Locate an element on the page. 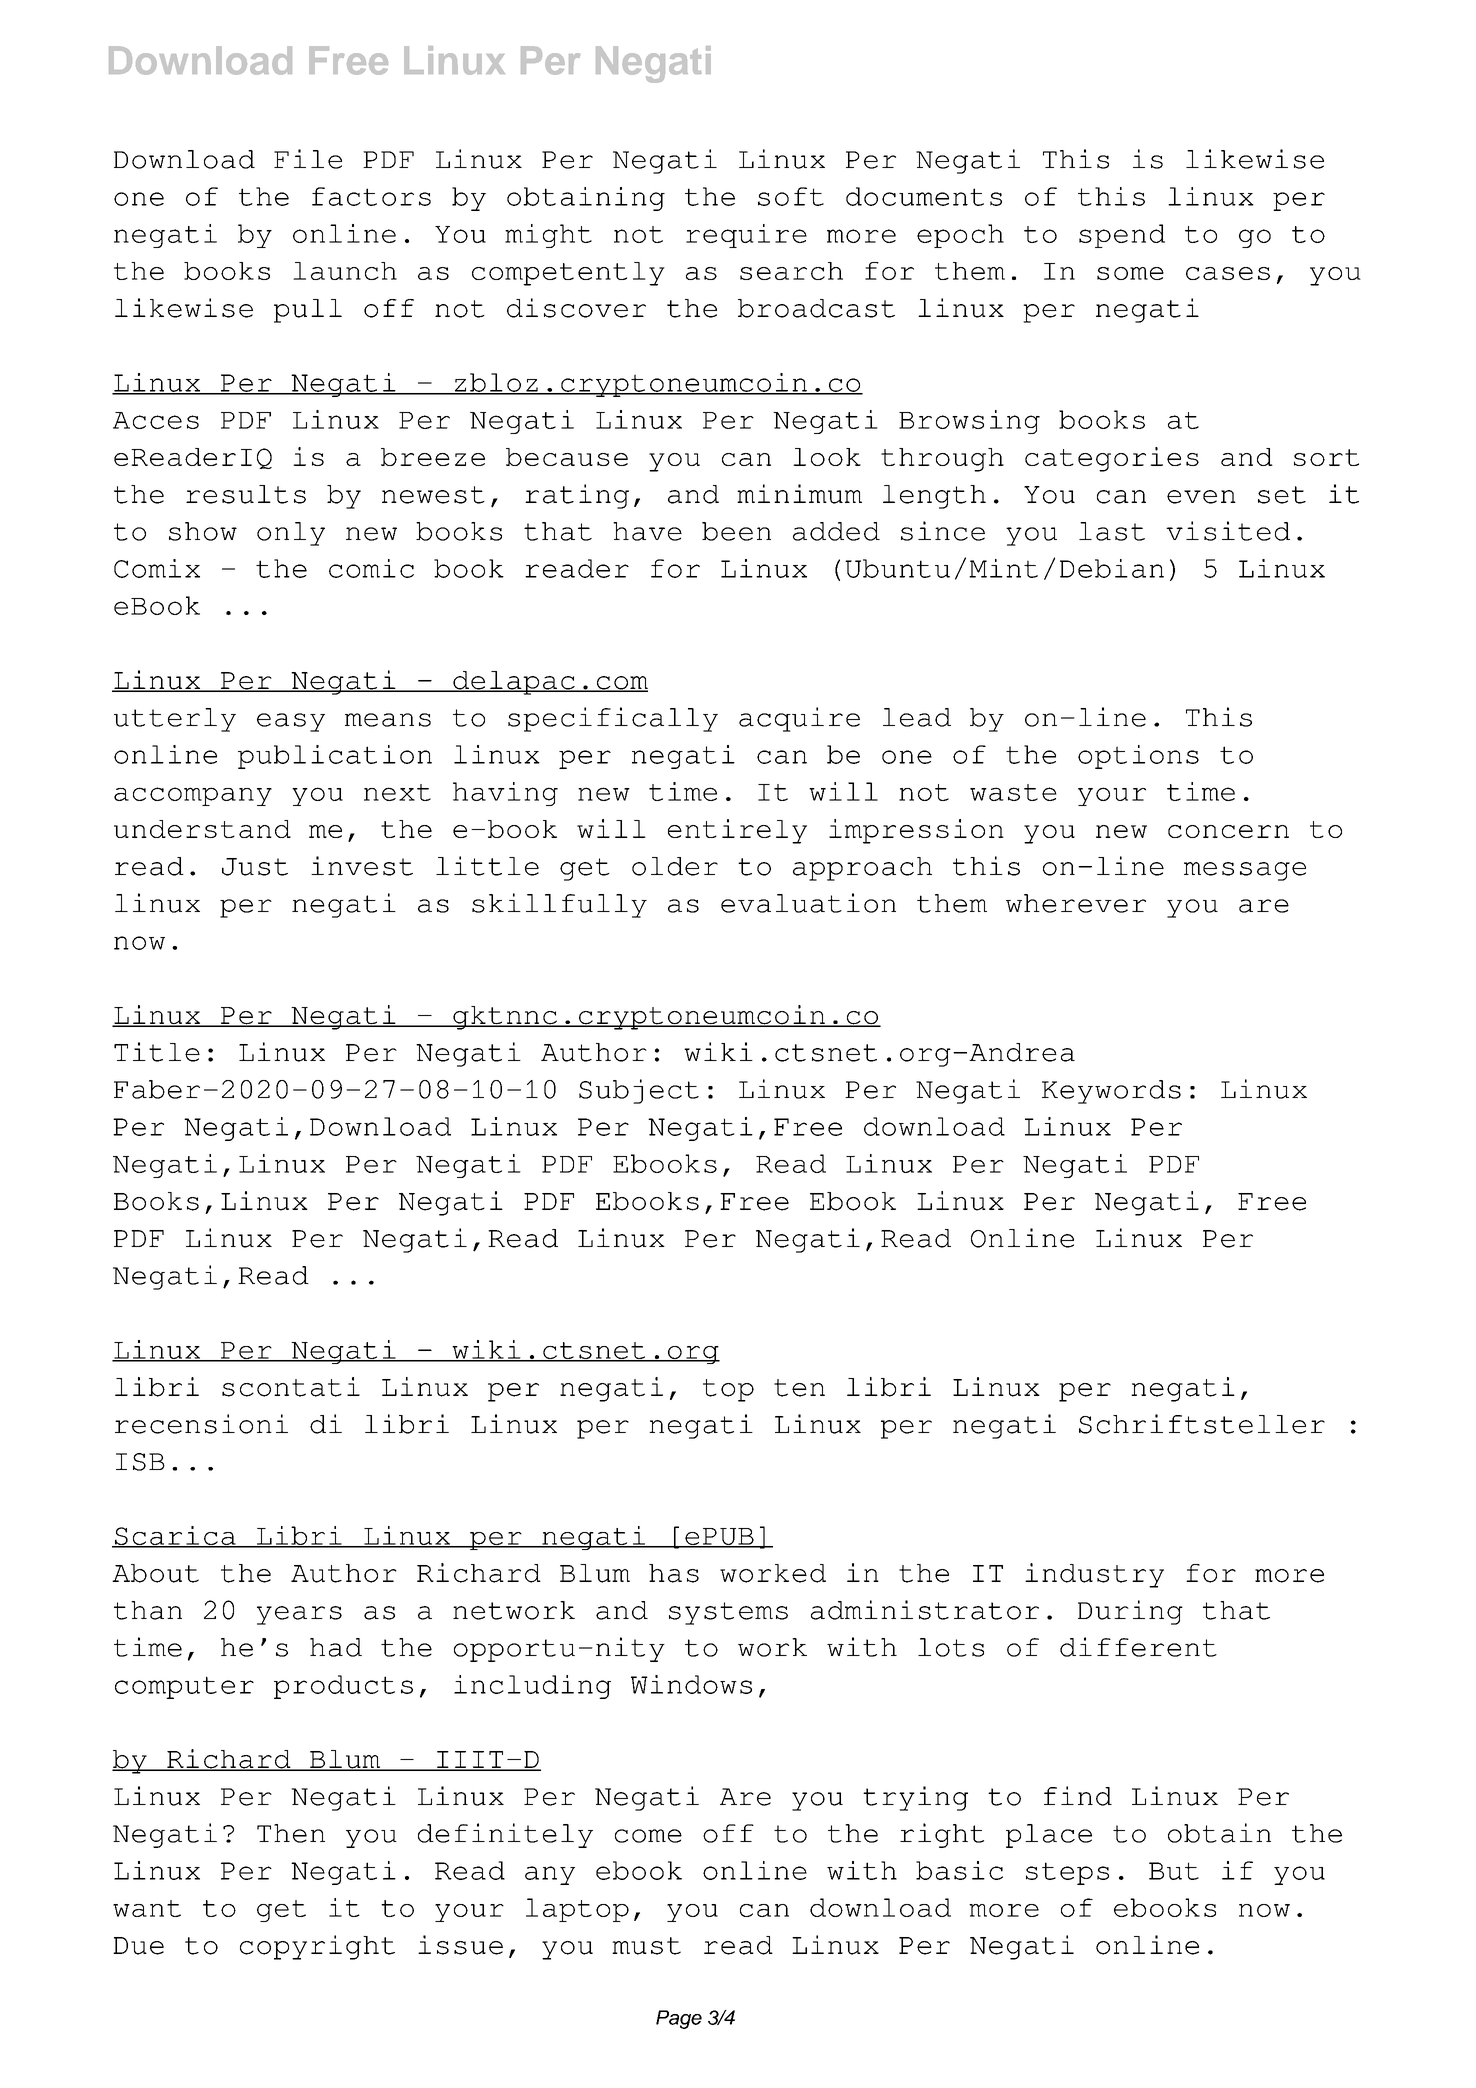 The width and height of the image is (1476, 2088). acquire is located at coordinates (799, 719).
